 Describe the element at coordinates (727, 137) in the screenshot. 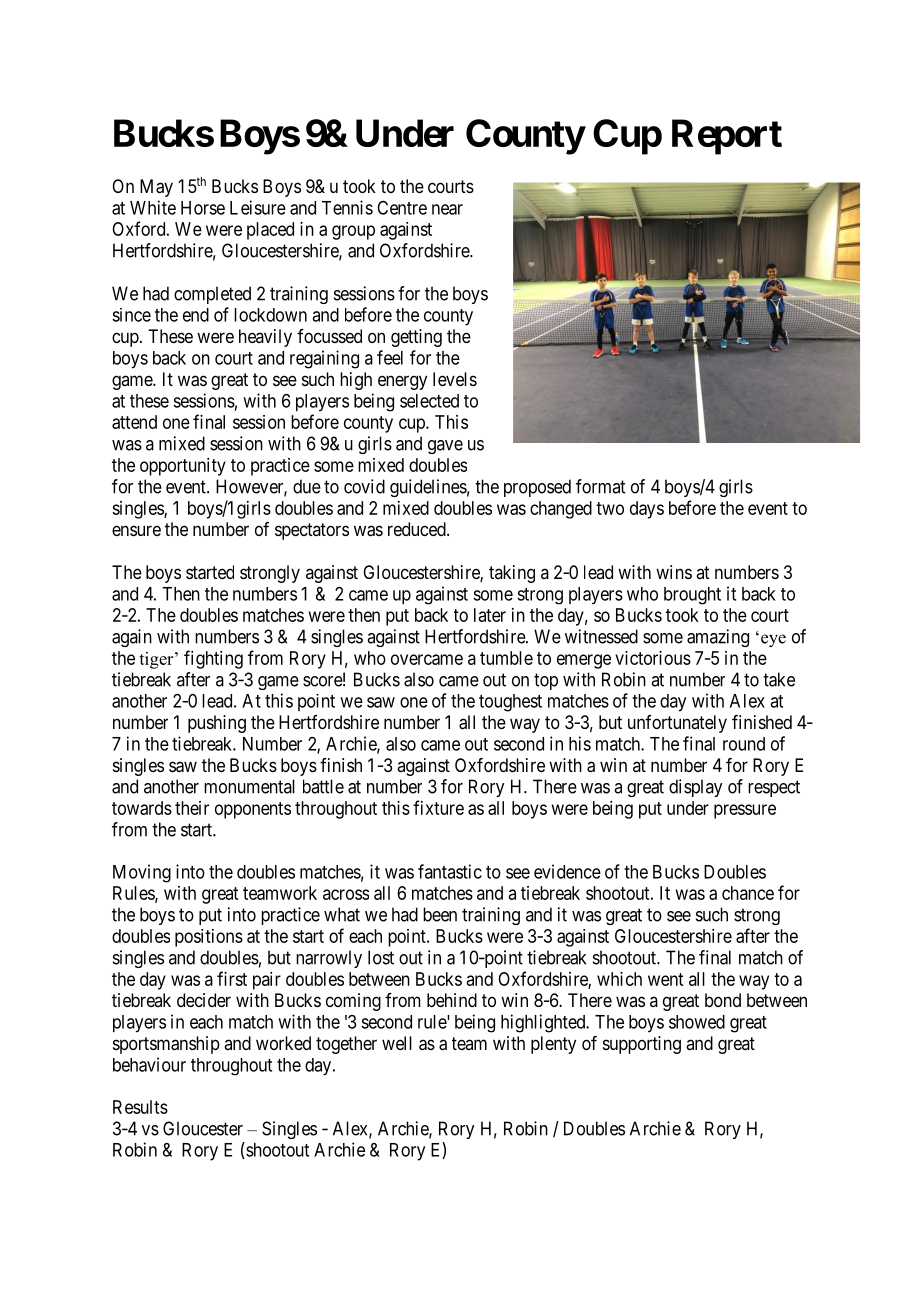

I see `Report` at that location.
